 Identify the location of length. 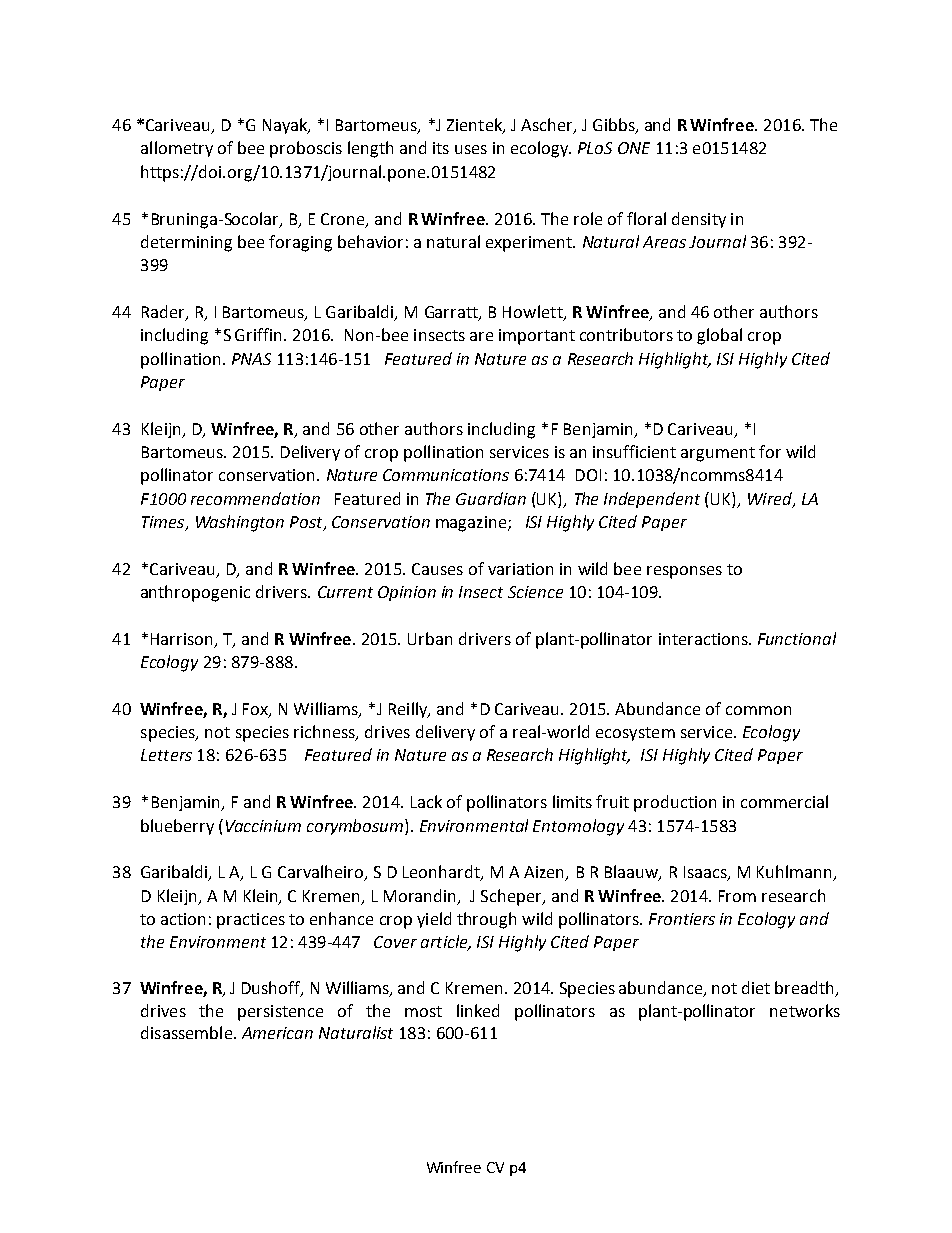
(370, 149).
